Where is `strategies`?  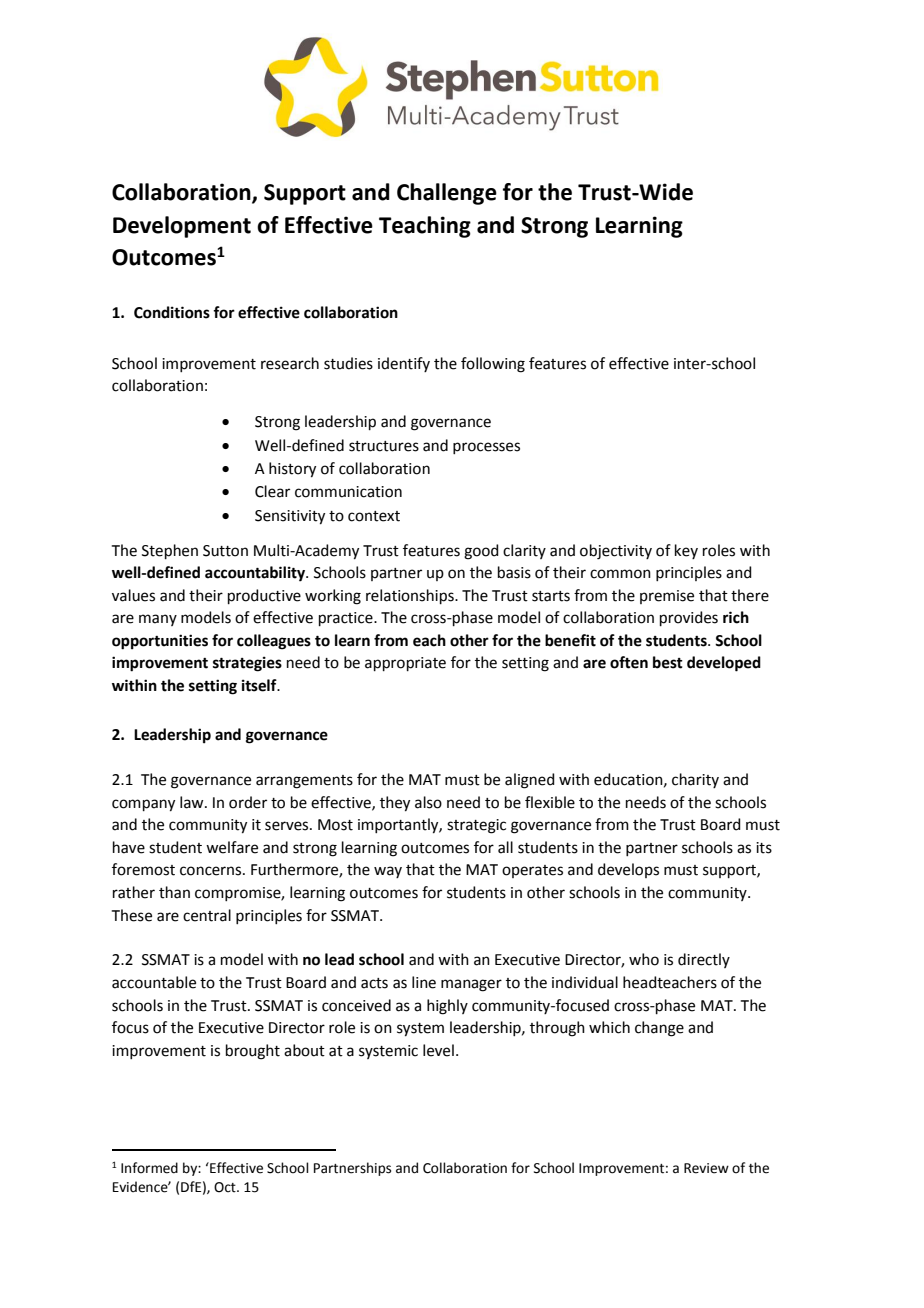
strategies is located at coordinates (247, 664).
